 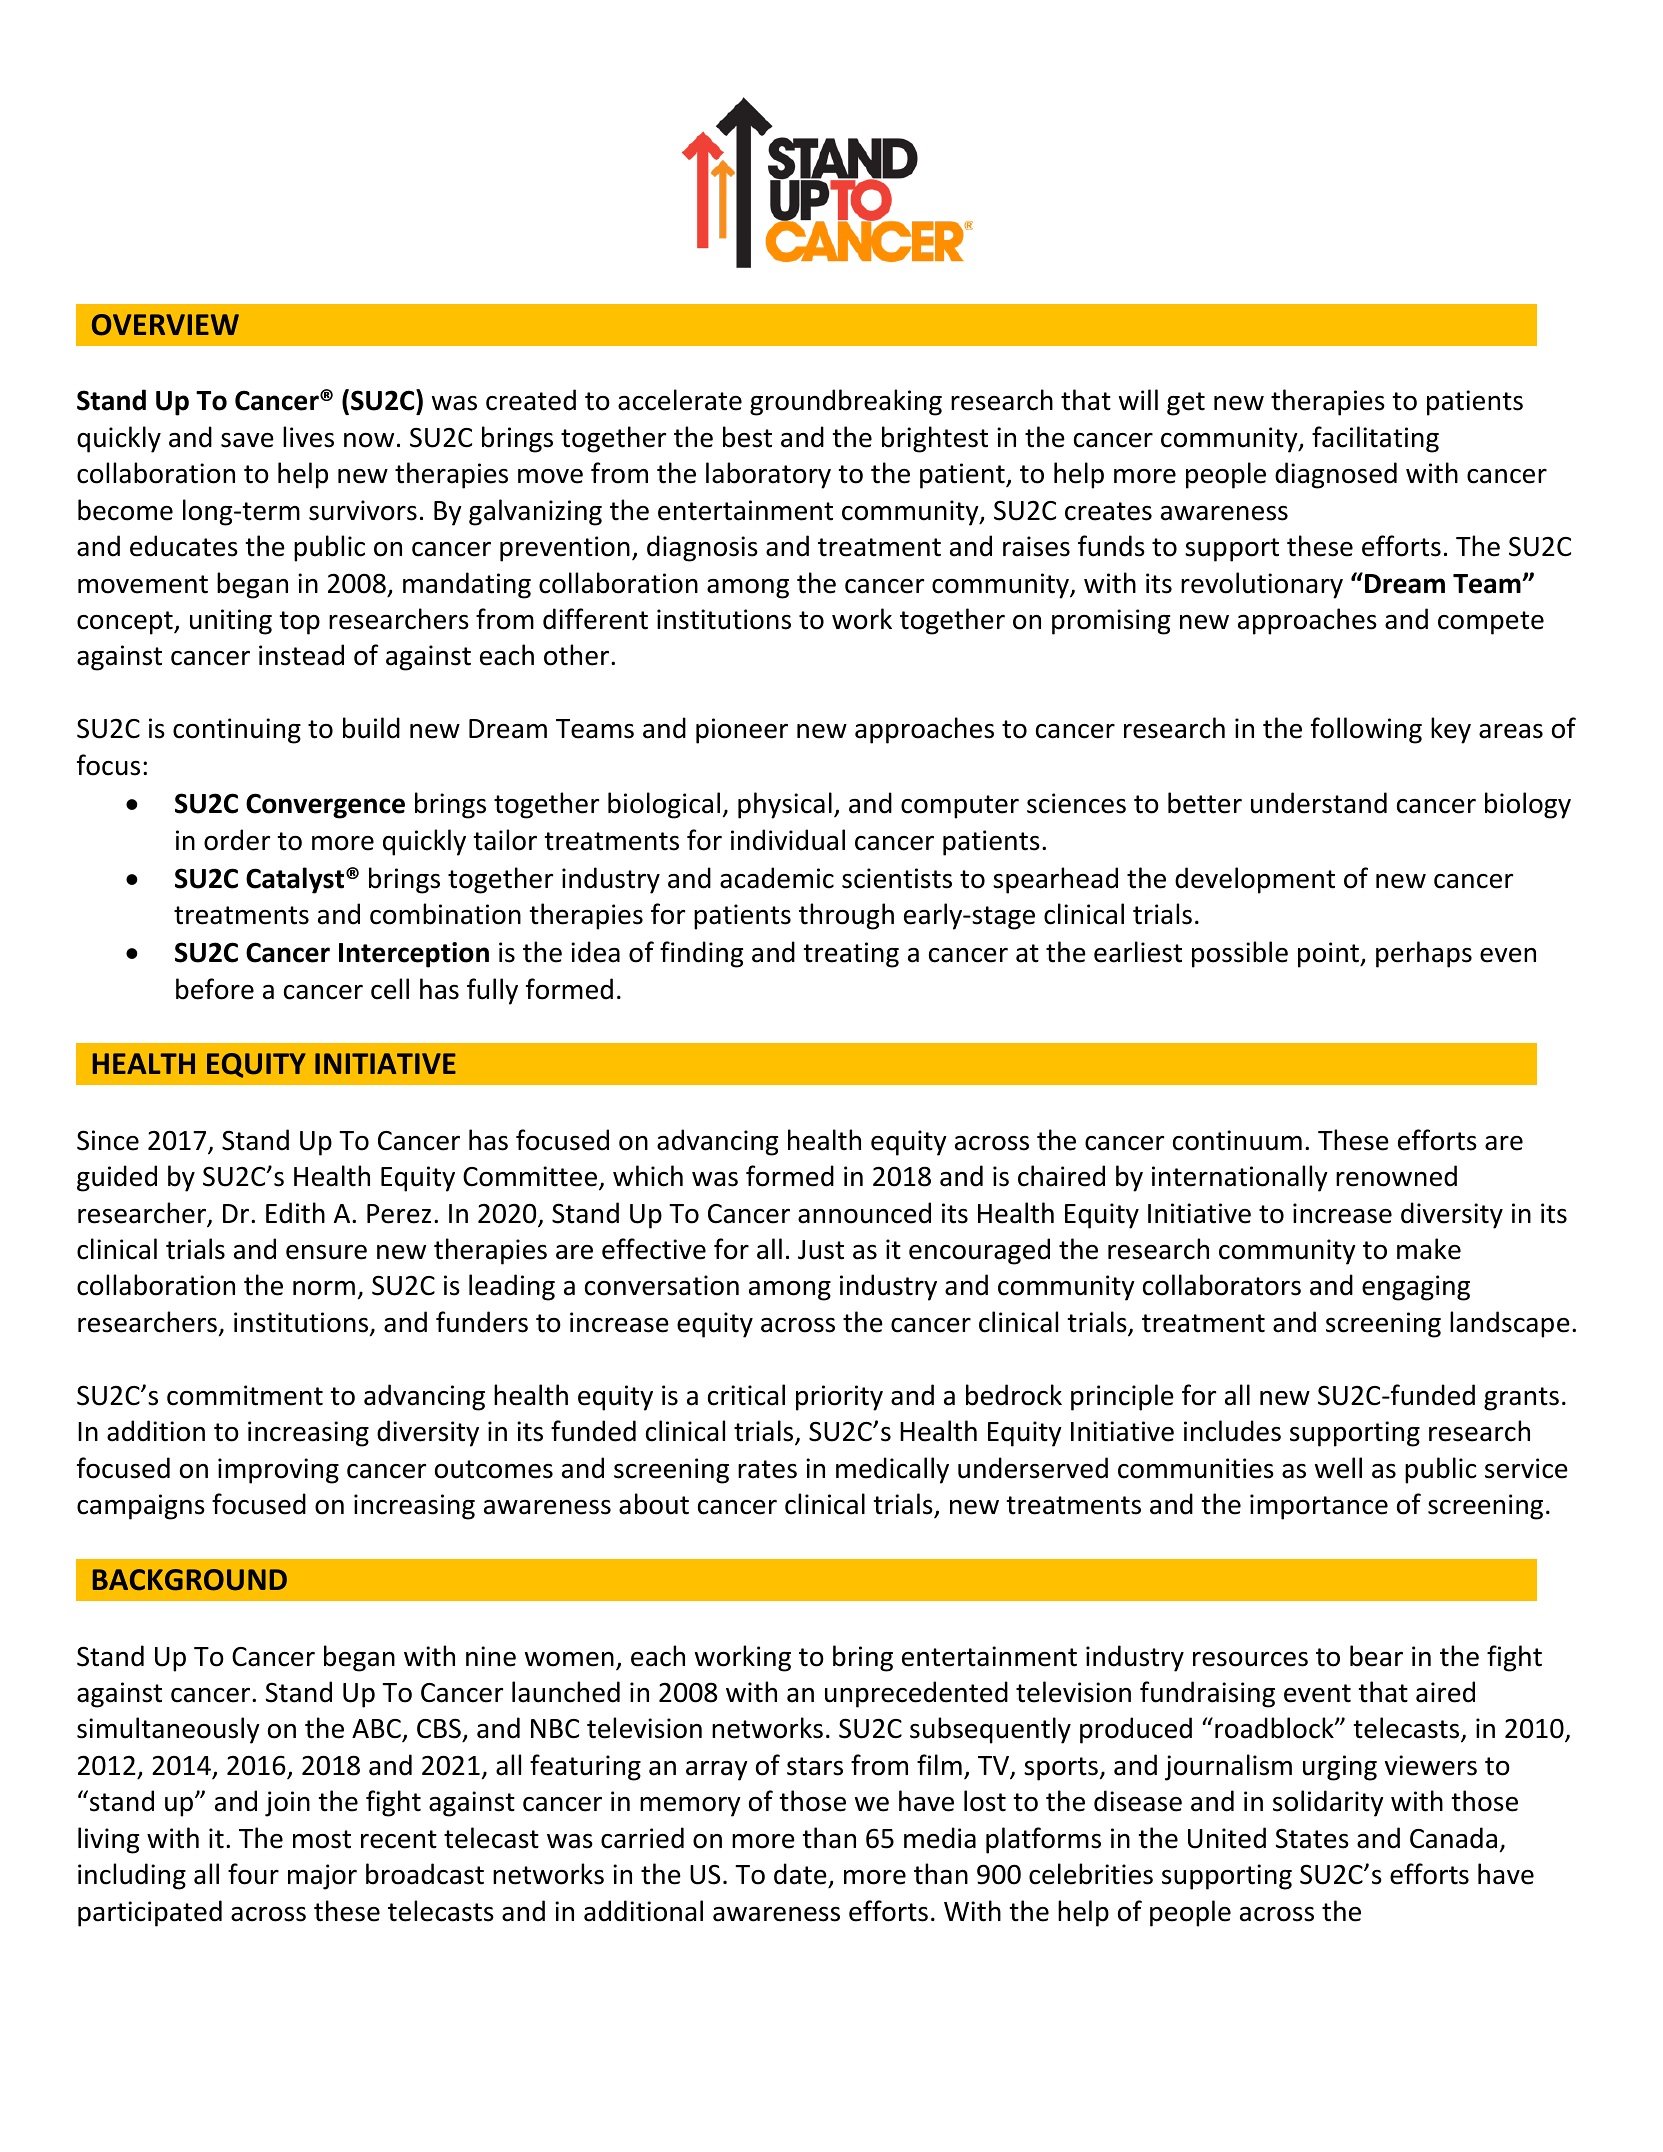 What do you see at coordinates (846, 402) in the screenshot?
I see `groundbreaking` at bounding box center [846, 402].
